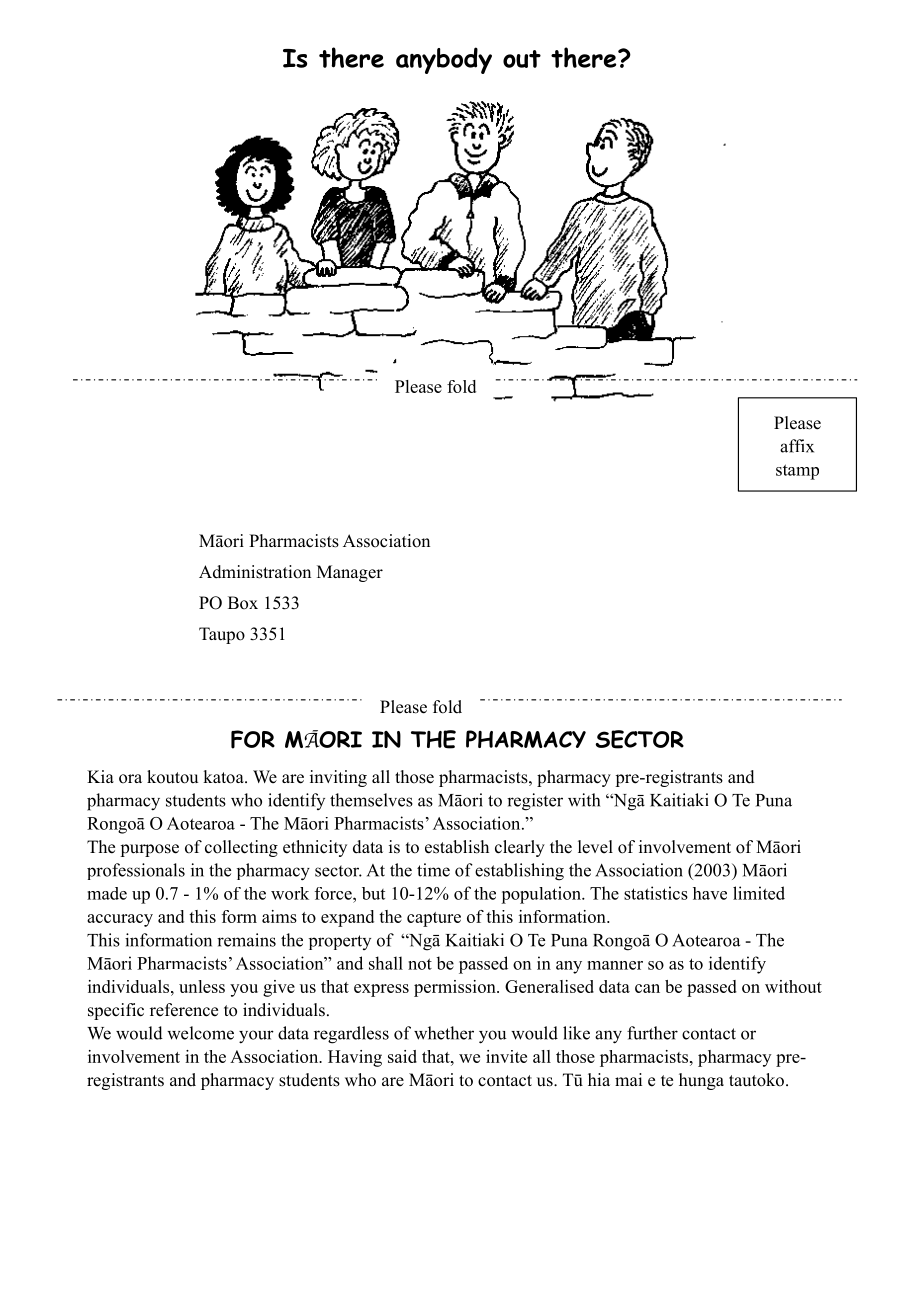 The height and width of the document is (1308, 924). I want to click on anybody, so click(444, 60).
